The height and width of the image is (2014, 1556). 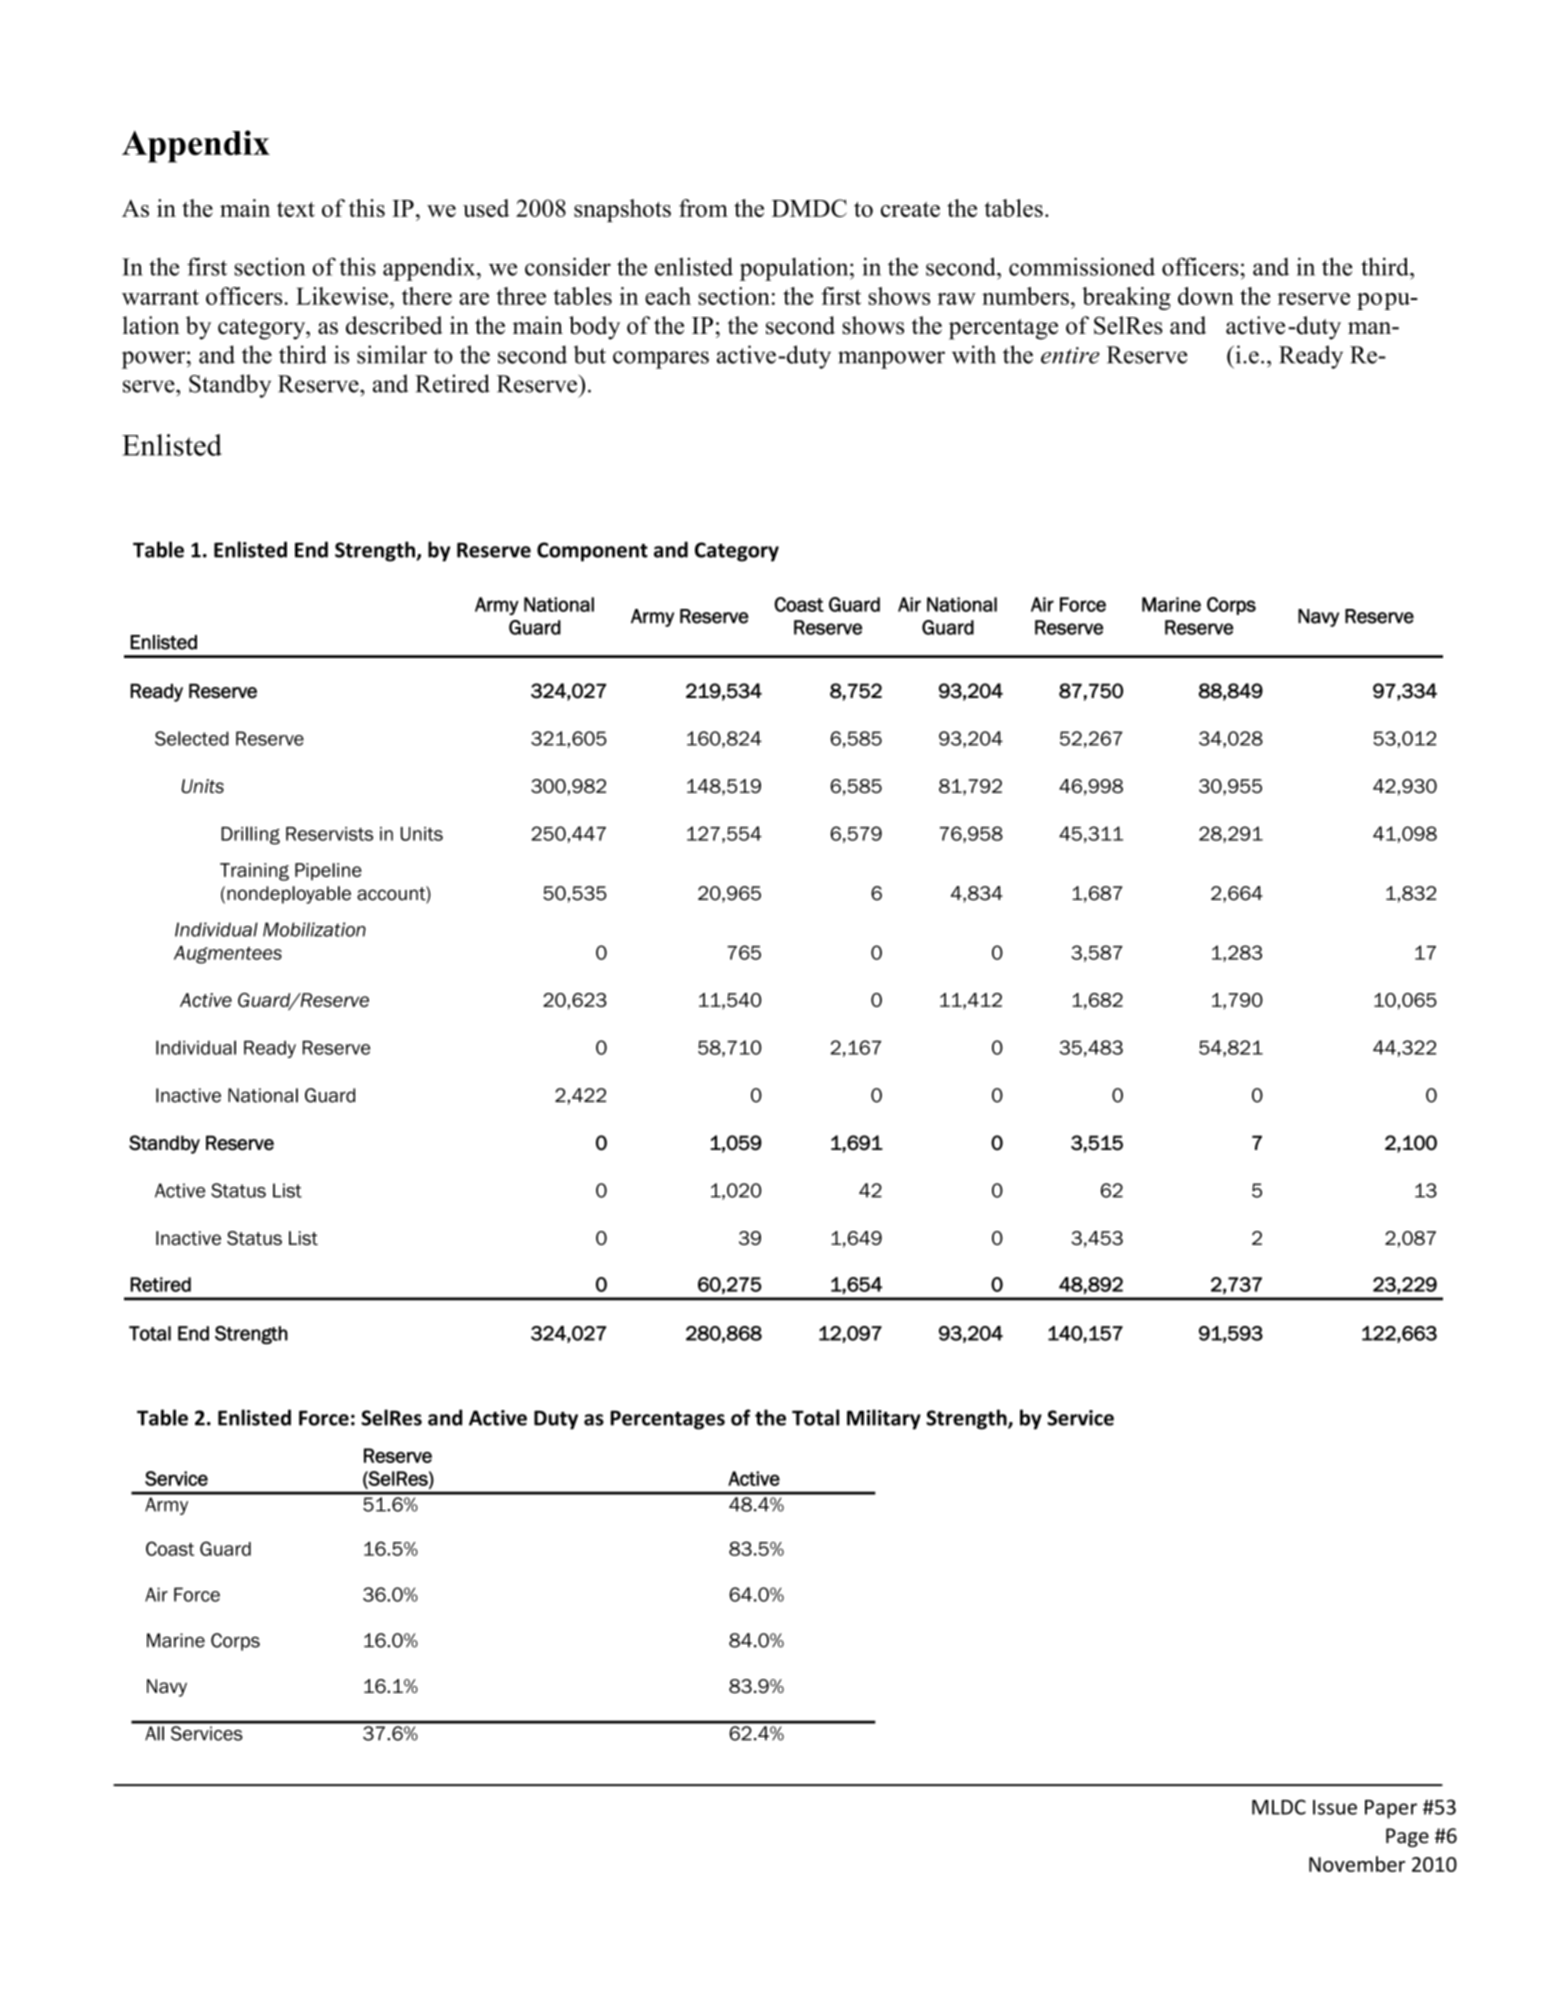 What do you see at coordinates (314, 929) in the image?
I see `Mobilization` at bounding box center [314, 929].
